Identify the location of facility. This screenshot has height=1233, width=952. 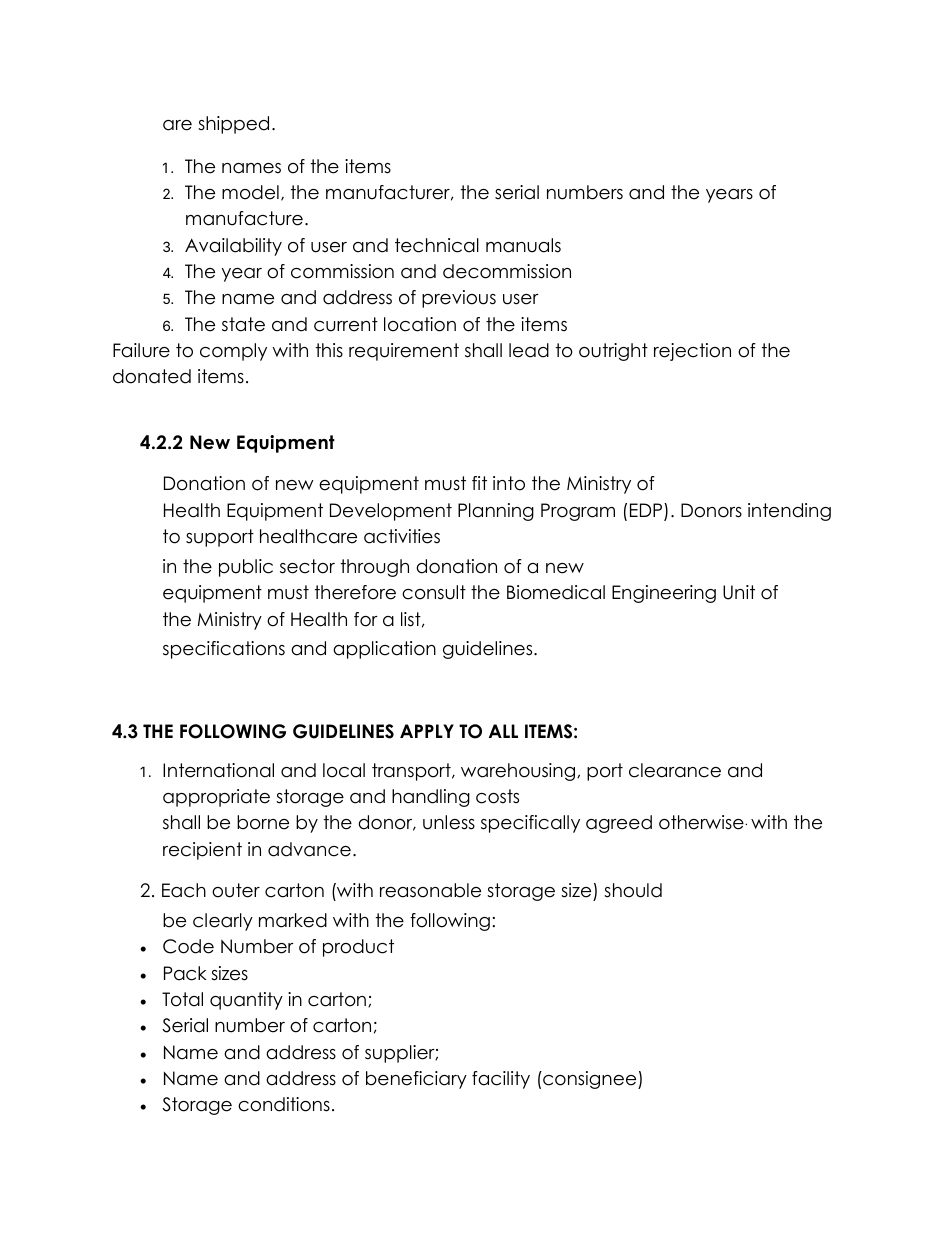
(501, 1080).
